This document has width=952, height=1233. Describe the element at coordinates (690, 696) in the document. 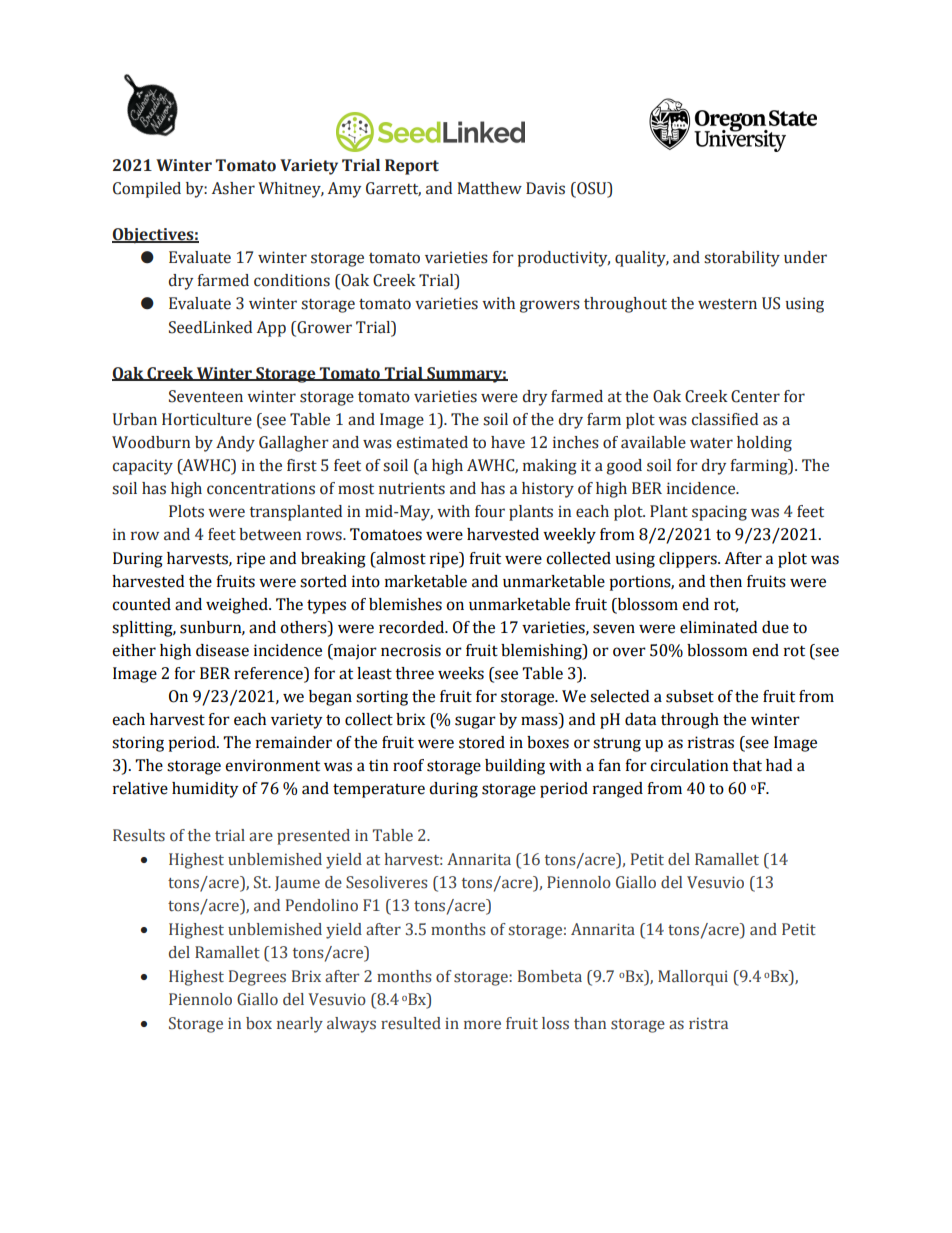

I see `subset` at that location.
